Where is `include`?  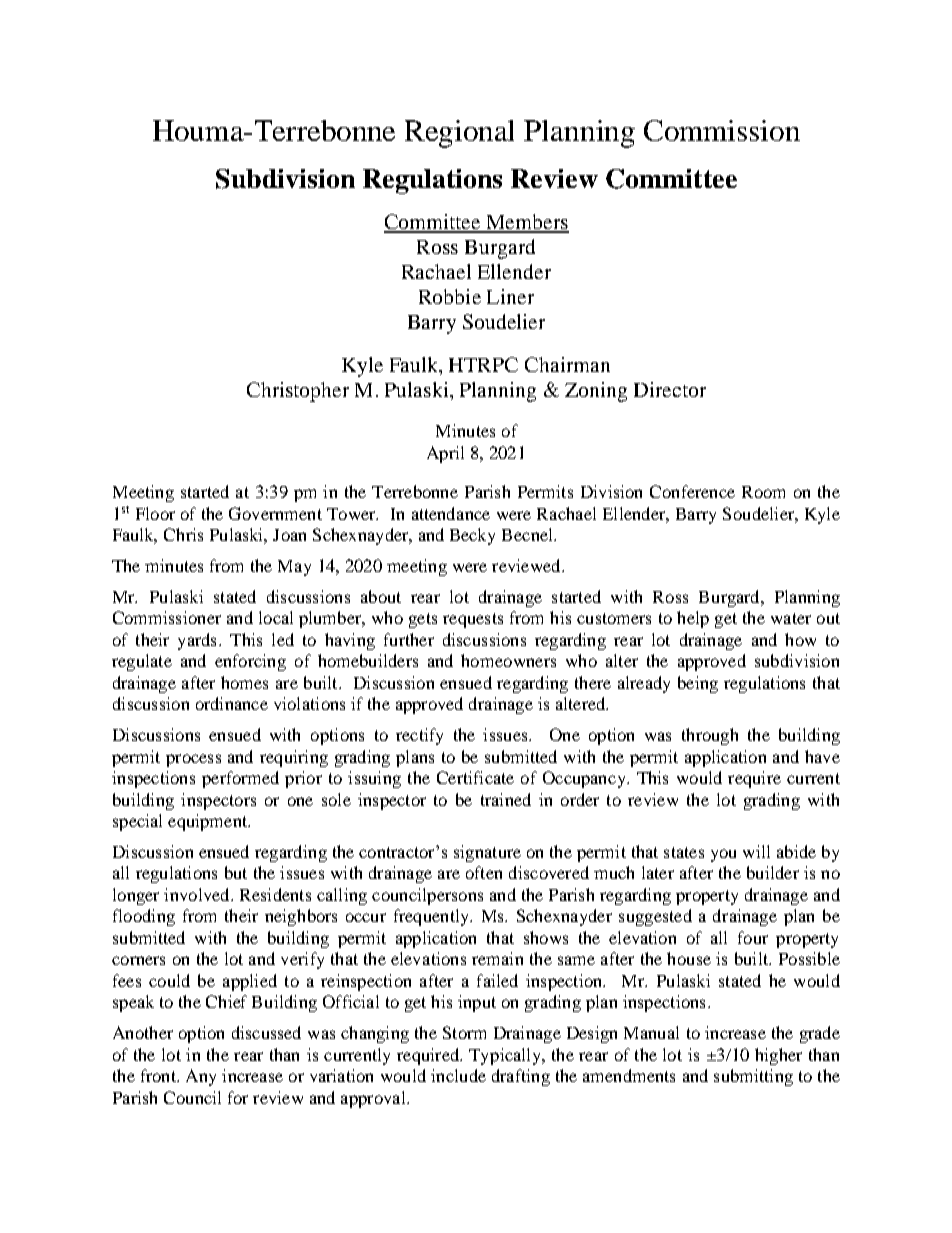
include is located at coordinates (458, 1075).
